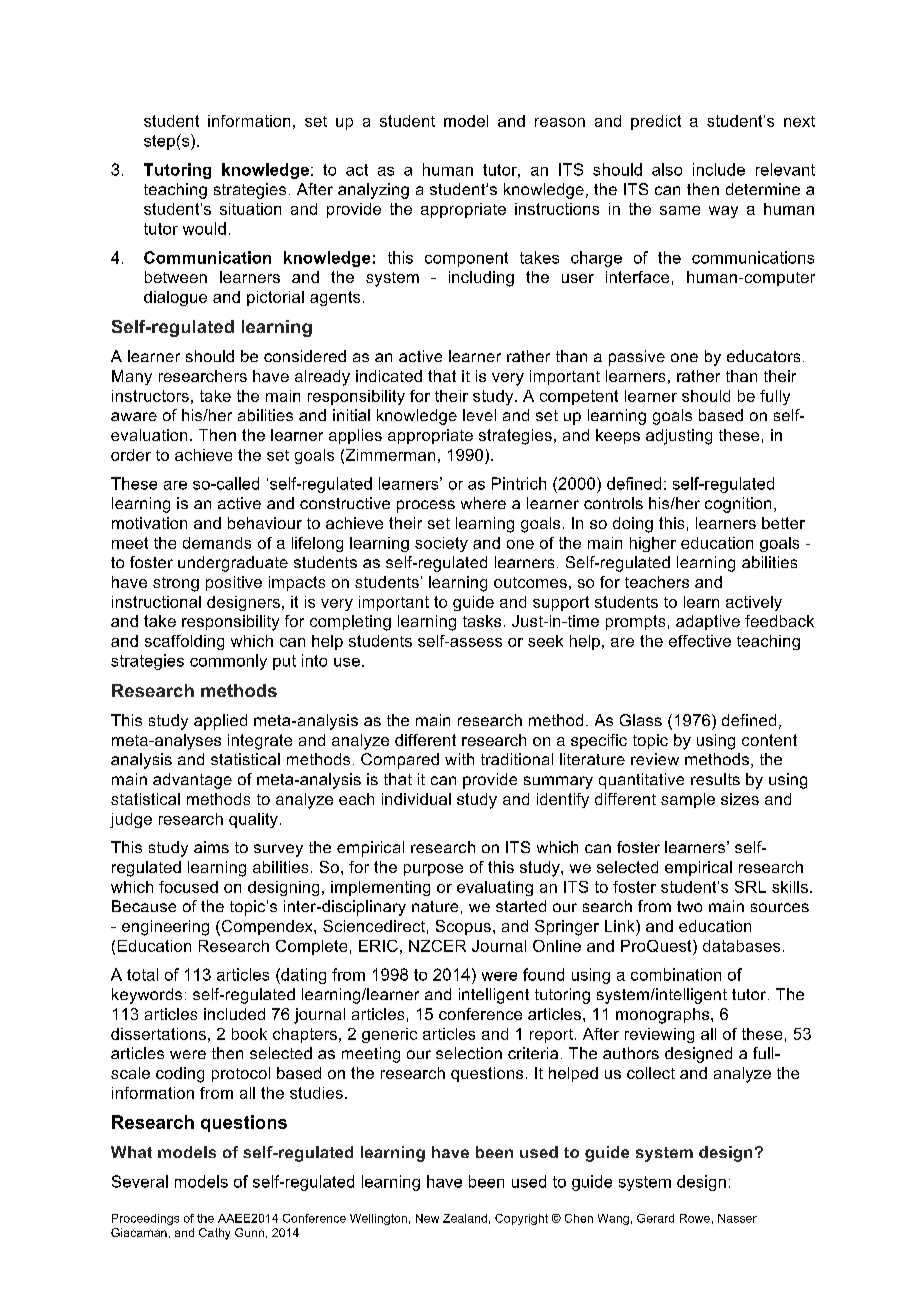 This screenshot has width=924, height=1308. What do you see at coordinates (214, 1234) in the screenshot?
I see `Cathy` at bounding box center [214, 1234].
